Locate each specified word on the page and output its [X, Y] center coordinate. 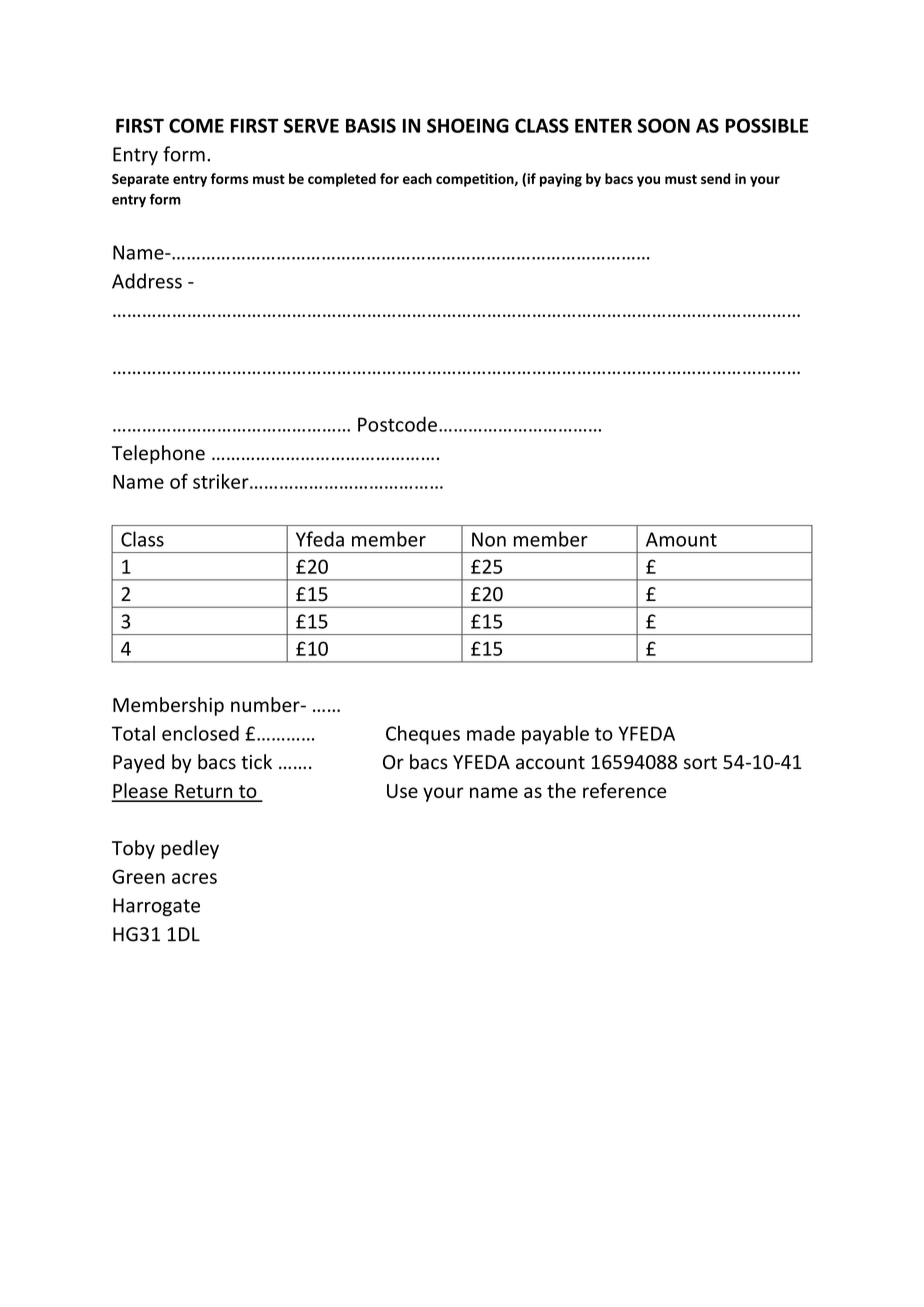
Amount [681, 539]
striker [222, 481]
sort [700, 763]
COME [196, 125]
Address [147, 281]
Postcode [397, 424]
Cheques [423, 735]
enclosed [200, 733]
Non [489, 539]
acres [194, 878]
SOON [663, 125]
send [715, 178]
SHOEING [468, 125]
